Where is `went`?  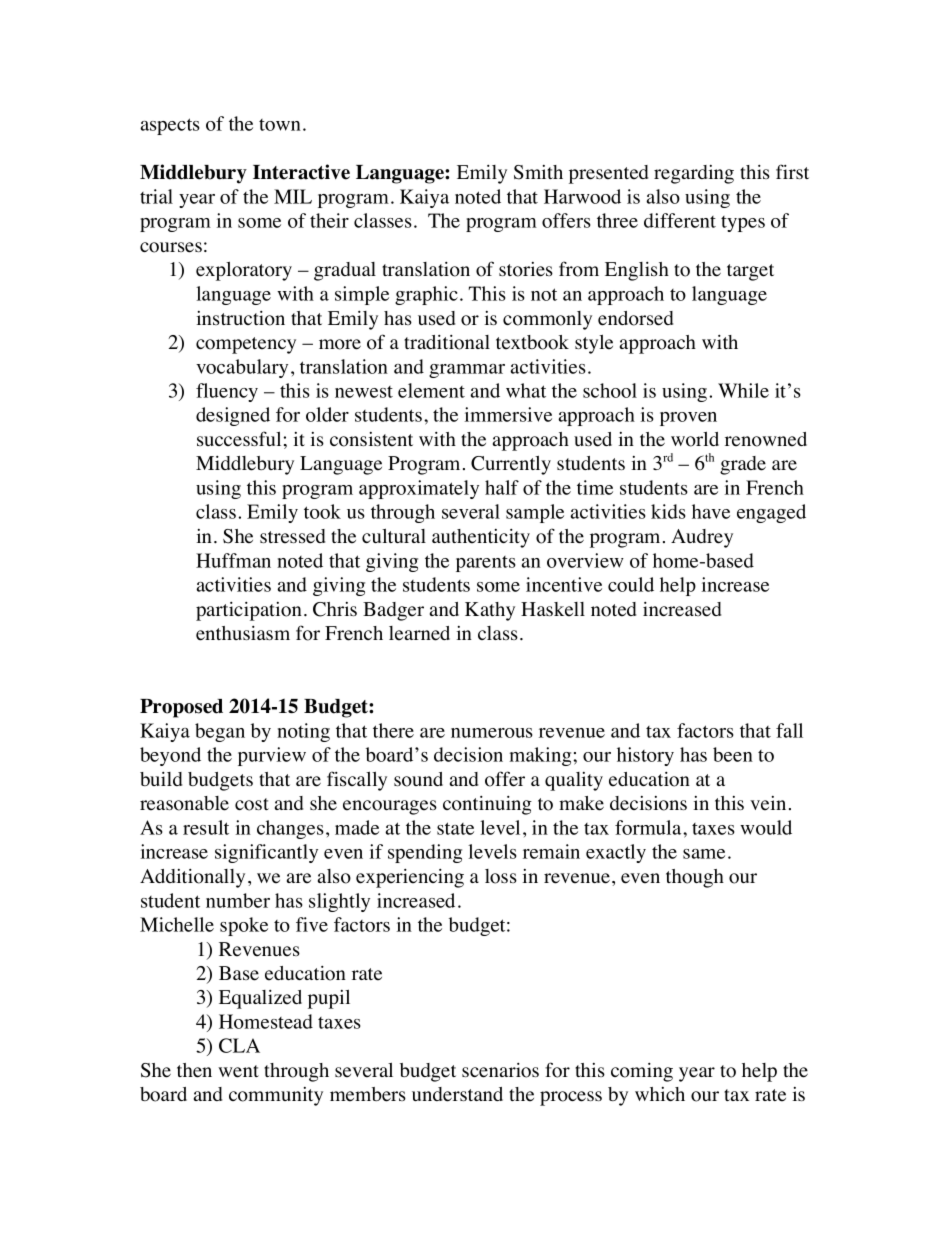 went is located at coordinates (238, 1071).
